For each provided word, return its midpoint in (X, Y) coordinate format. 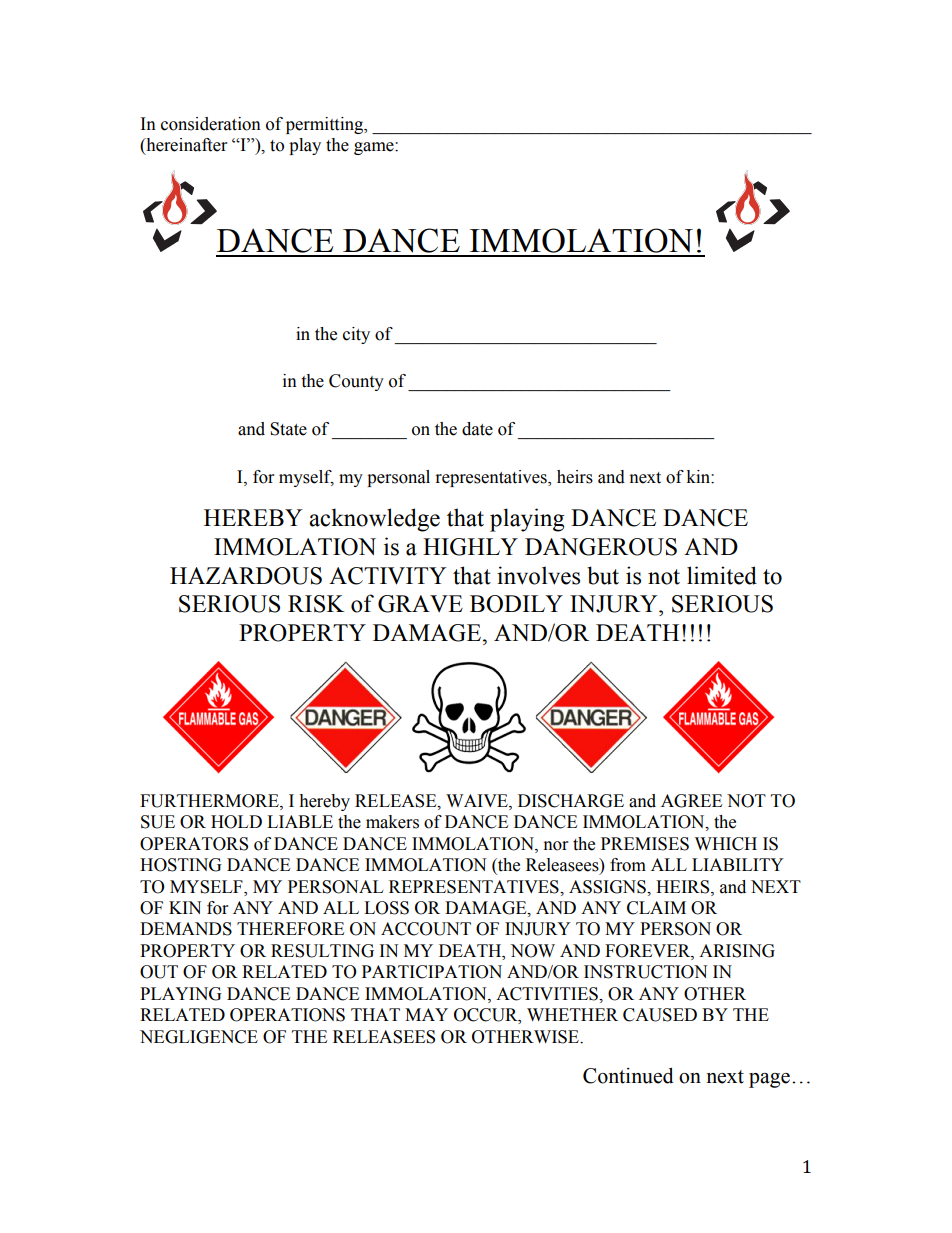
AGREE (691, 801)
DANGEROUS (601, 547)
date (477, 429)
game (375, 148)
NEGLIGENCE (199, 1037)
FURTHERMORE (210, 801)
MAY (426, 1014)
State (288, 429)
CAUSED (660, 1015)
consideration (211, 124)
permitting (326, 125)
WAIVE (478, 801)
